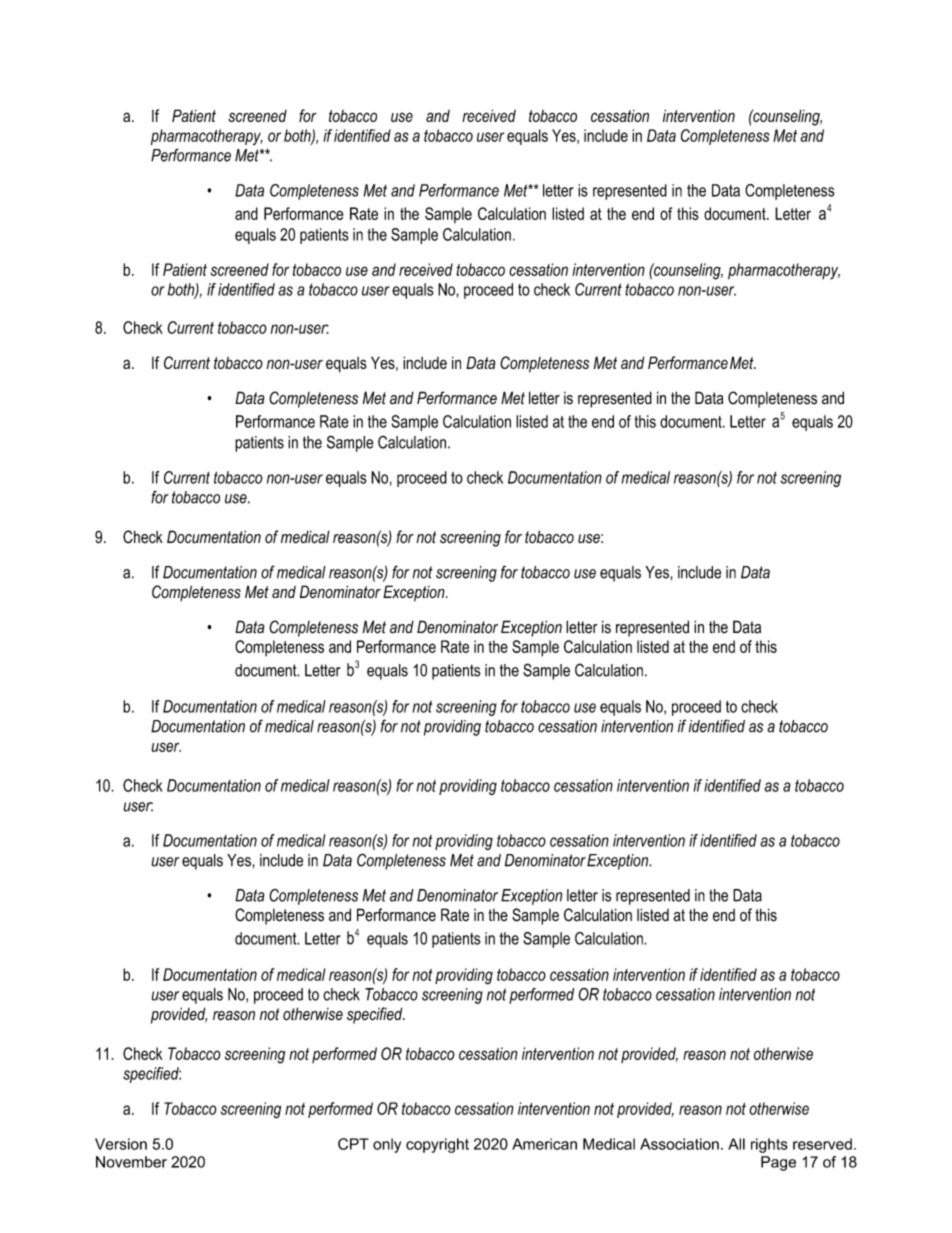  What do you see at coordinates (387, 1145) in the screenshot?
I see `only` at bounding box center [387, 1145].
